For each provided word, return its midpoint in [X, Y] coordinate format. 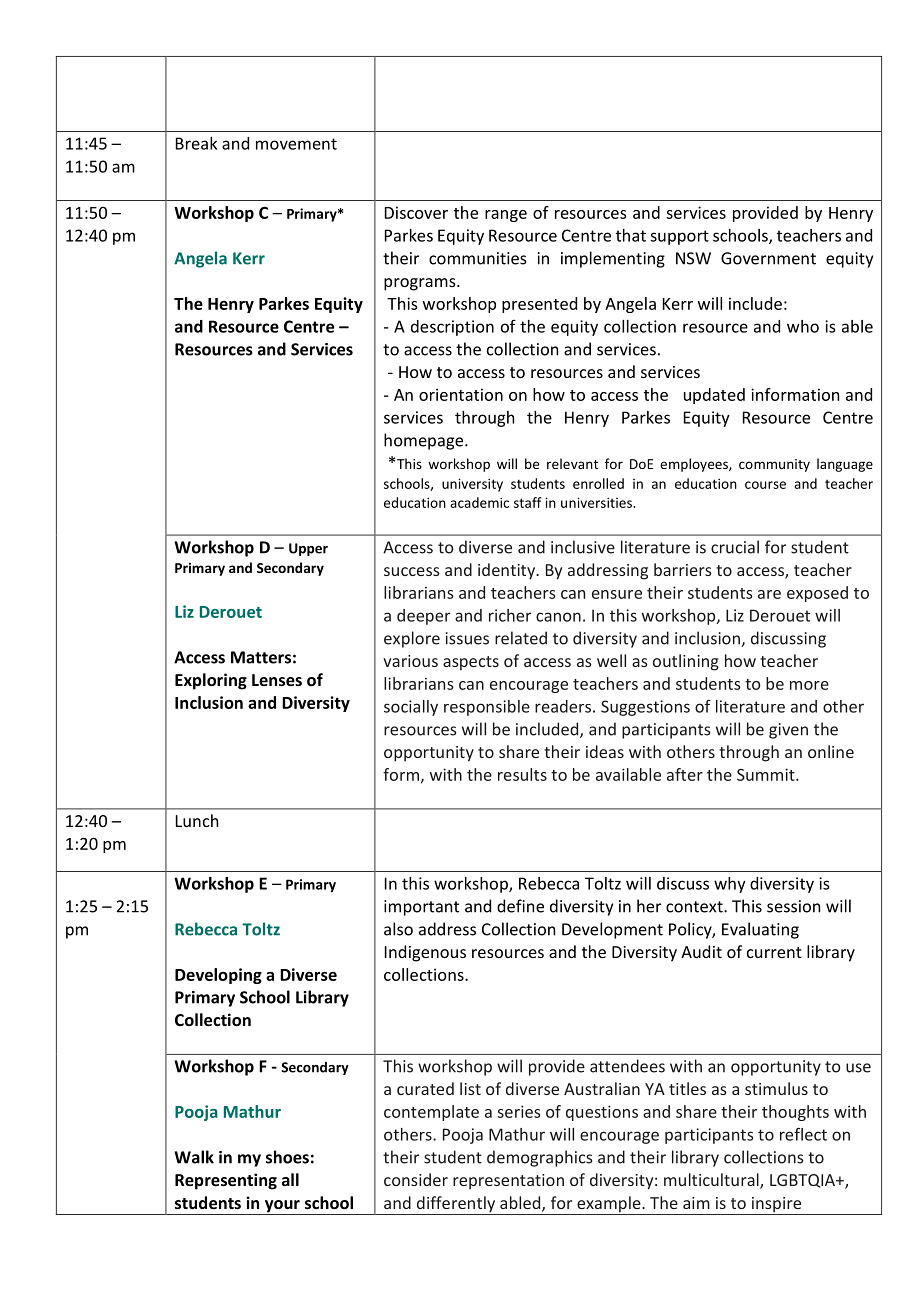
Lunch [197, 820]
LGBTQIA [803, 1181]
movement [296, 144]
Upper [308, 549]
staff [528, 502]
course [765, 485]
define [520, 906]
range [506, 216]
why [730, 885]
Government [768, 258]
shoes [287, 1157]
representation [508, 1182]
